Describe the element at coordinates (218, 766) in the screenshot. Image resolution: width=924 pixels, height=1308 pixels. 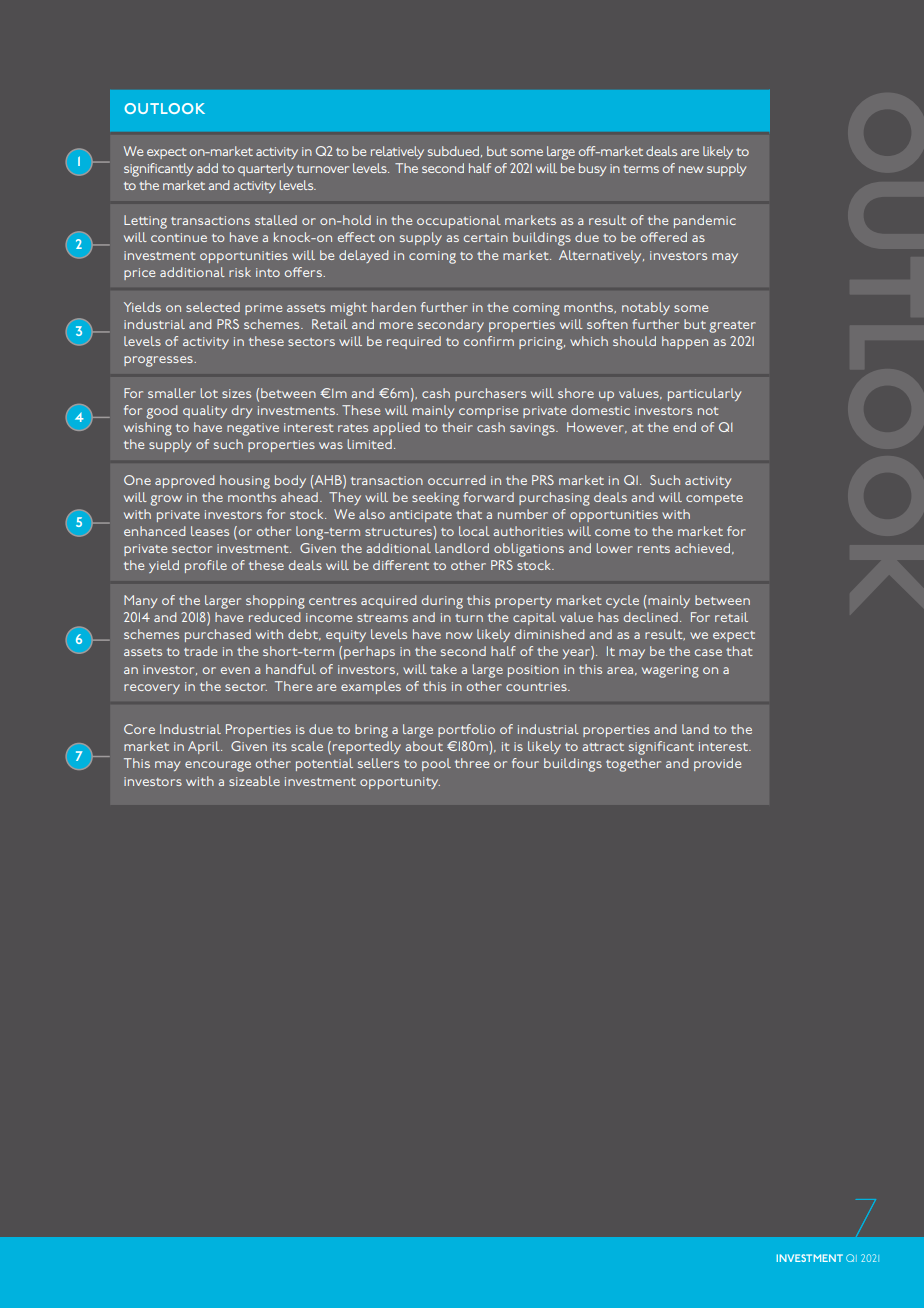
I see `encourage` at that location.
